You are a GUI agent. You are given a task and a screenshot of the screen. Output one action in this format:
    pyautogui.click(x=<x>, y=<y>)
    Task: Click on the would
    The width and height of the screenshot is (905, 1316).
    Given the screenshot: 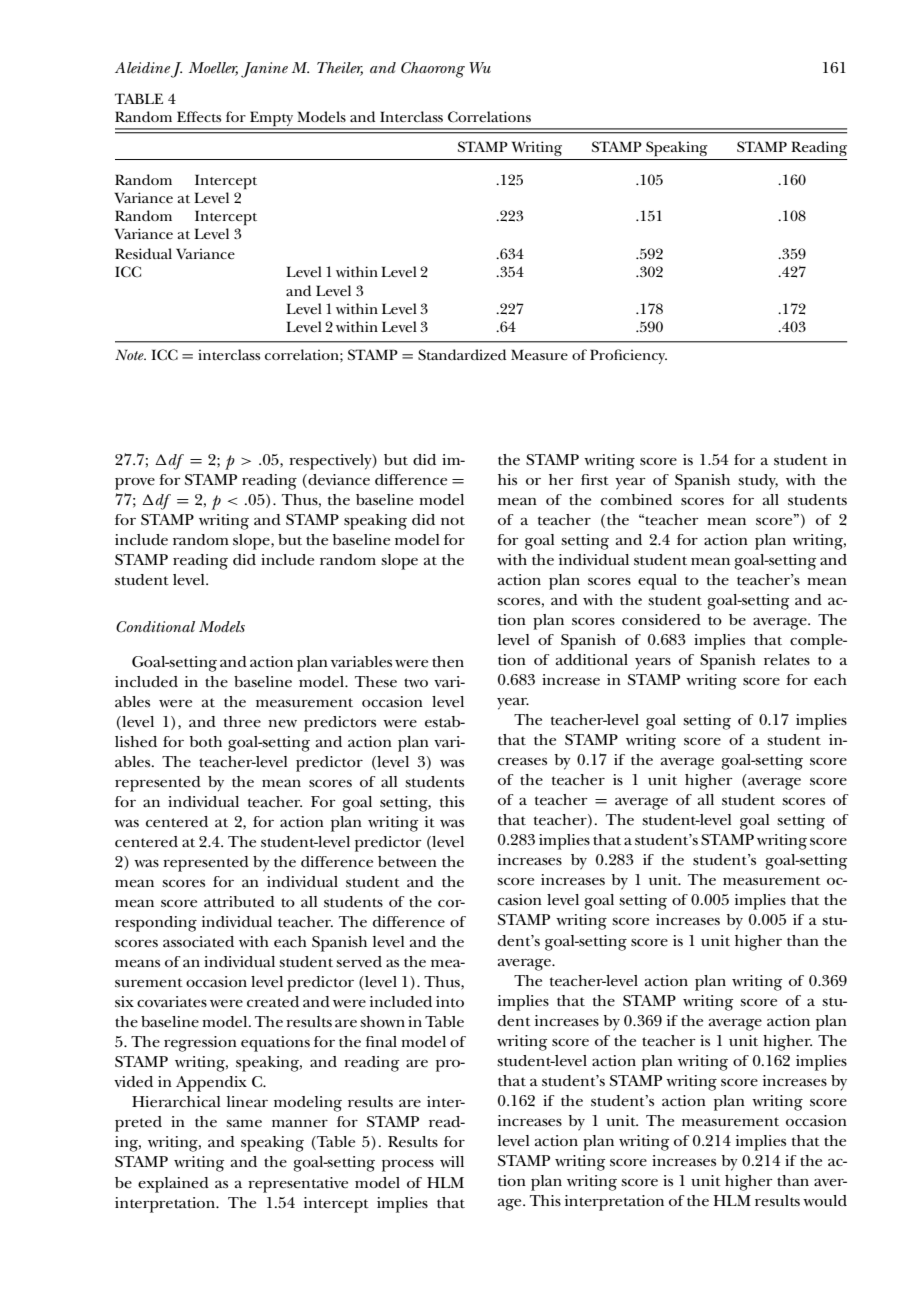 What is the action you would take?
    pyautogui.click(x=825, y=1200)
